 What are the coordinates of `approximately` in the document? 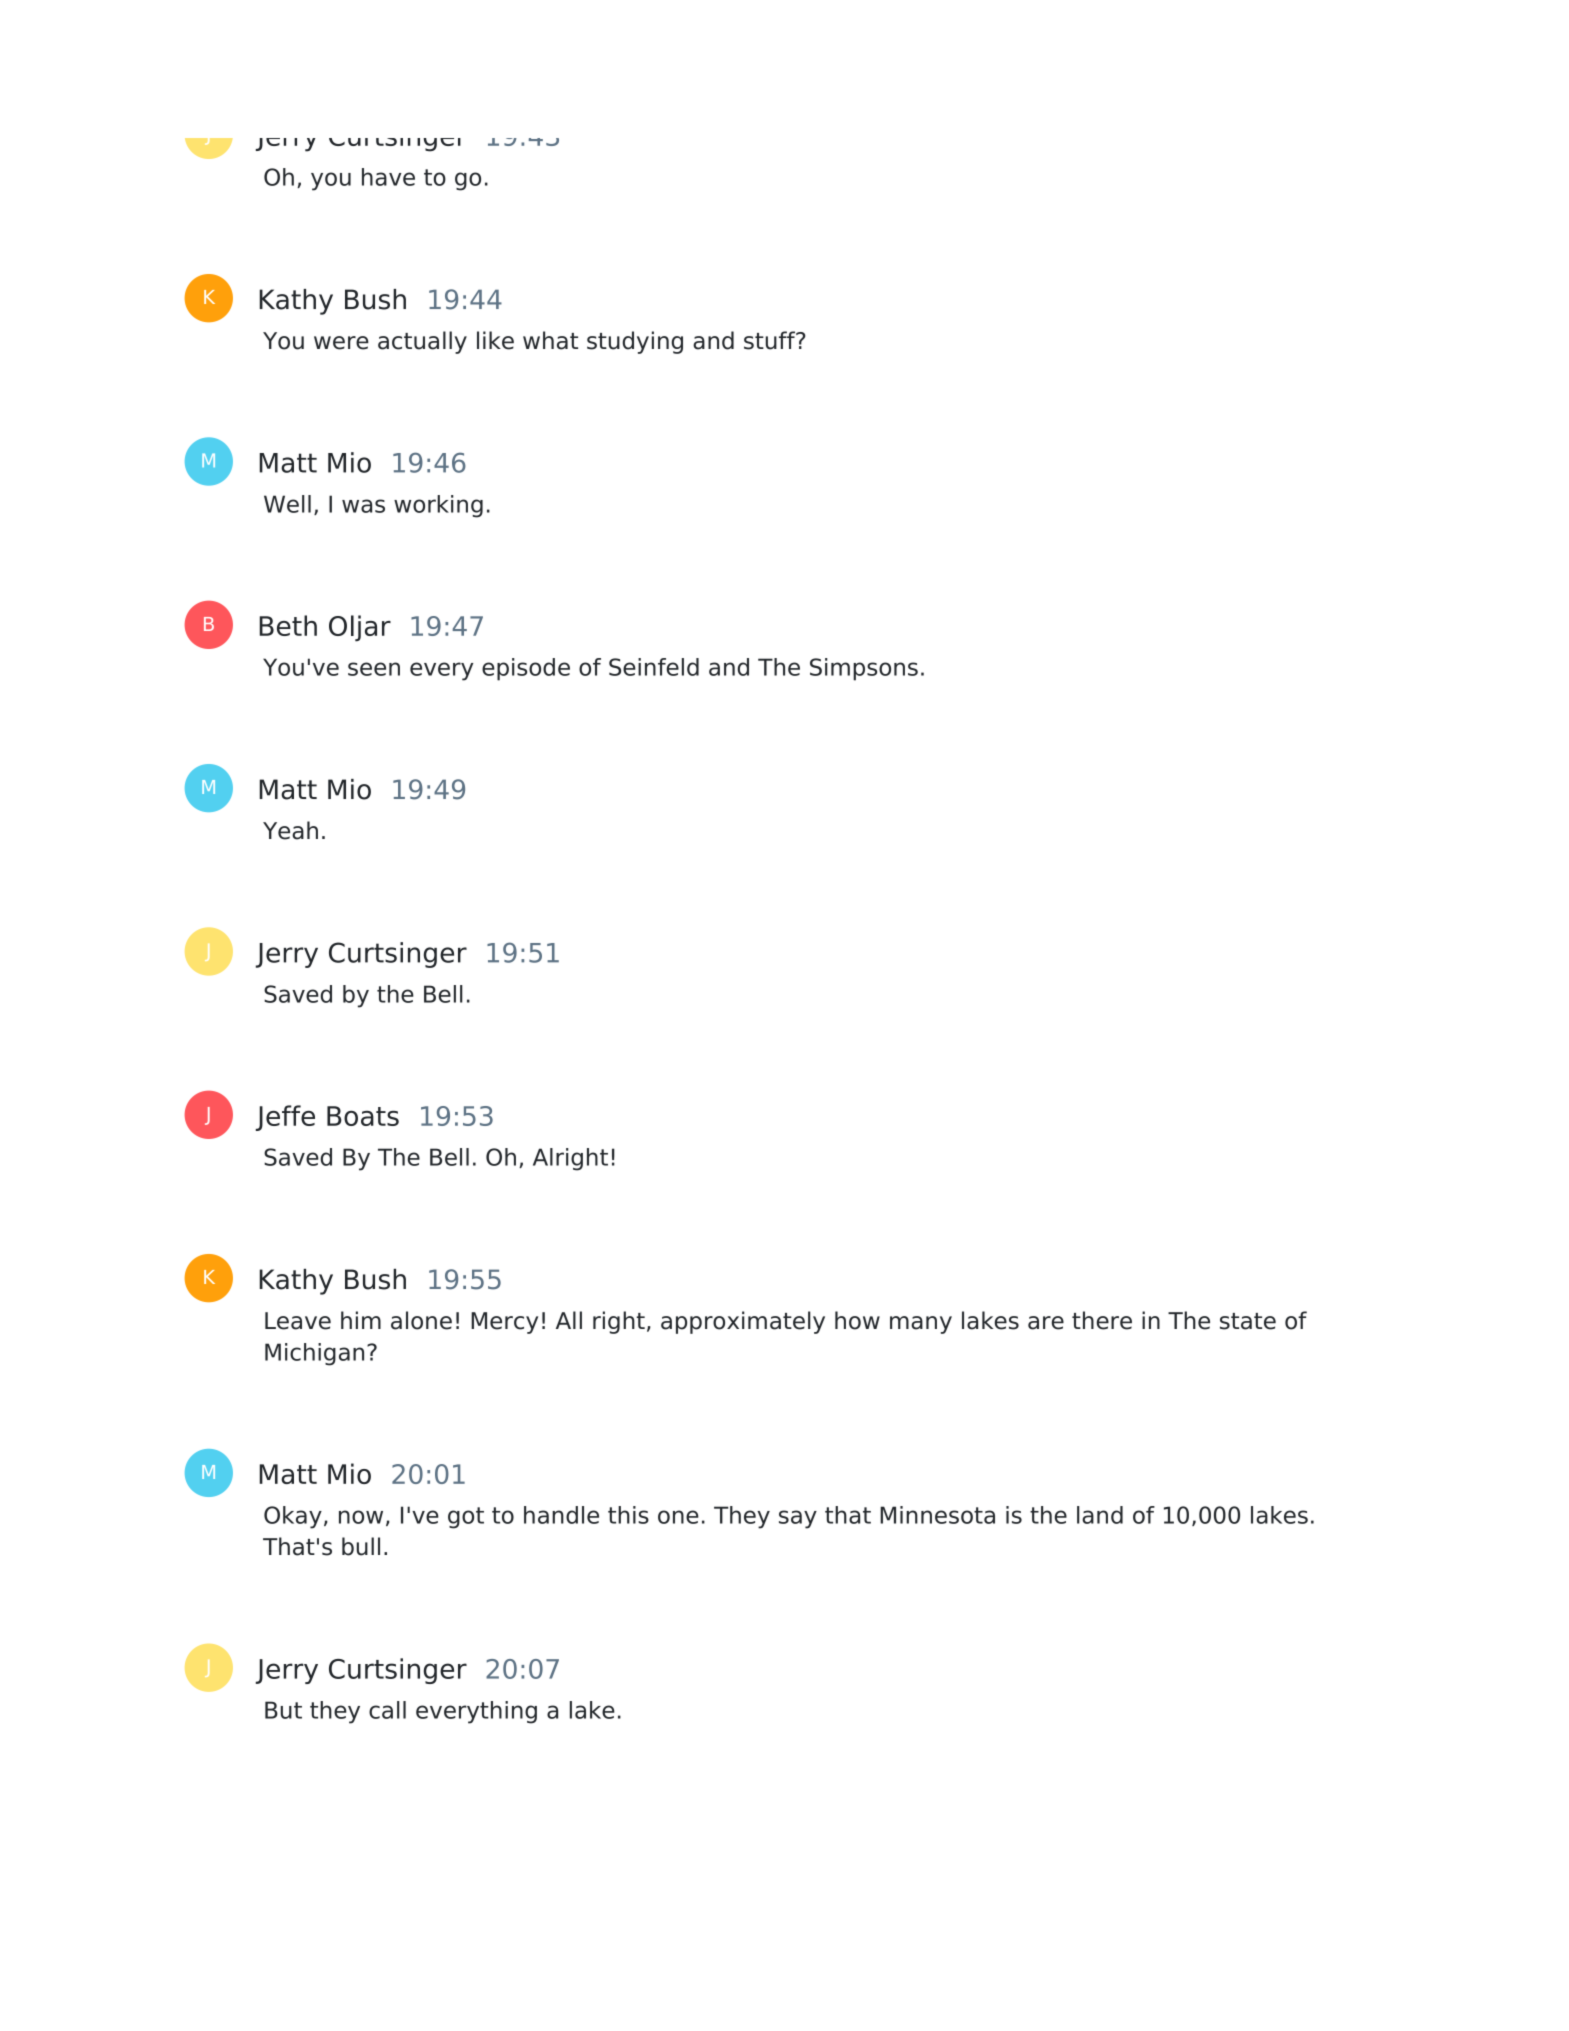 It's located at (743, 1322).
